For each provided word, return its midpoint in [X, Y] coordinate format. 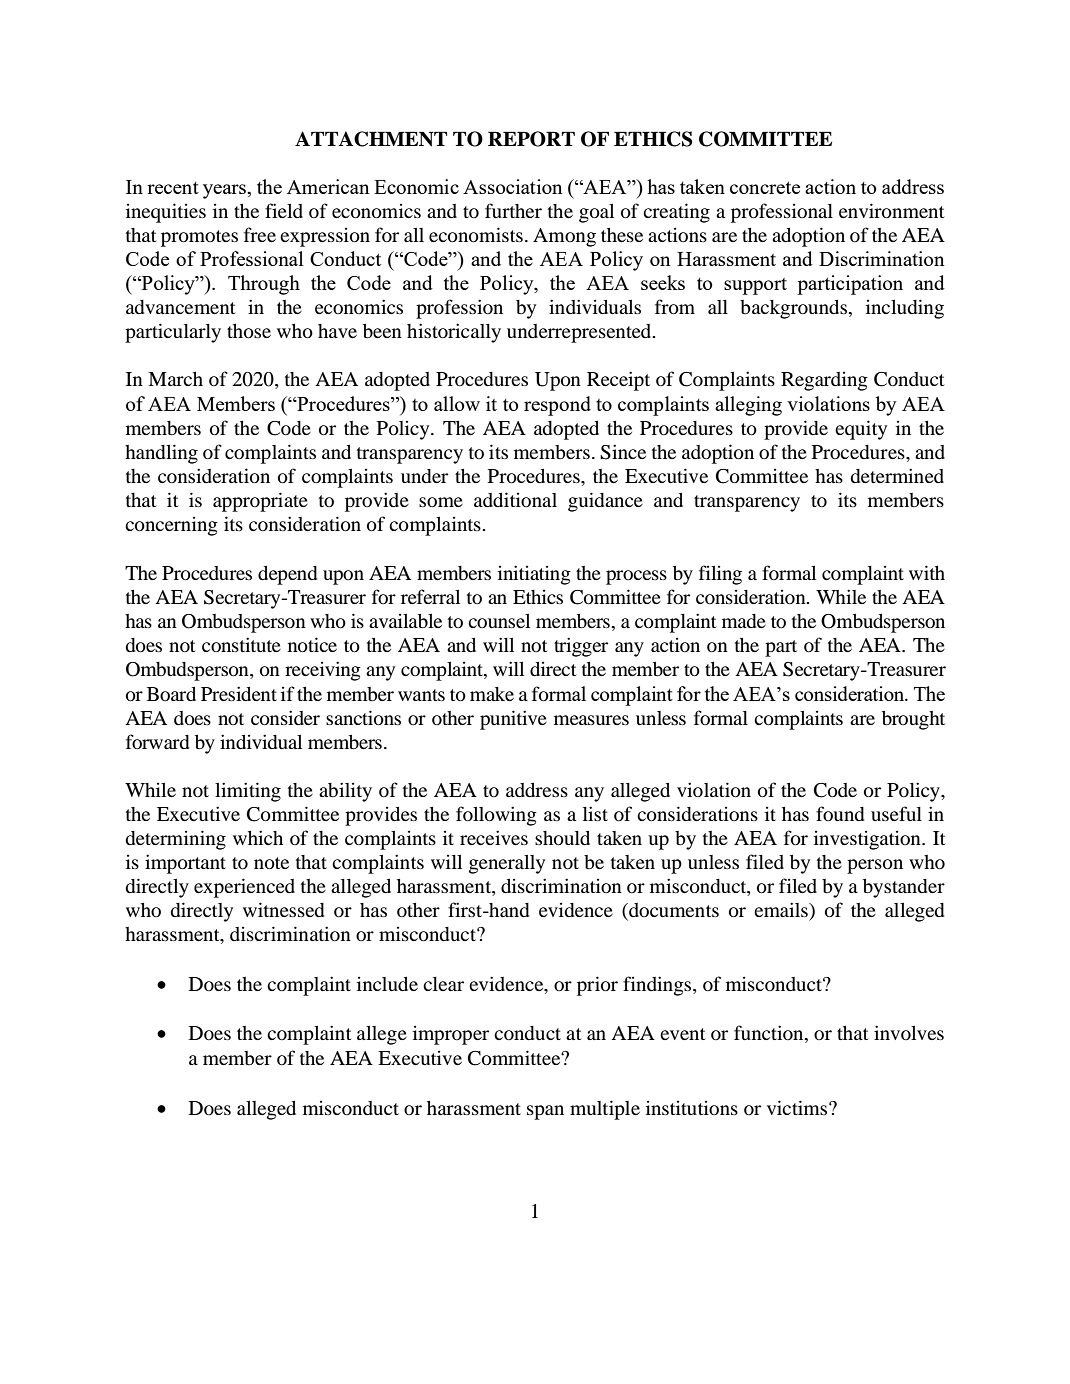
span [545, 1112]
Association [513, 186]
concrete [765, 188]
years [226, 191]
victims [798, 1107]
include [387, 984]
